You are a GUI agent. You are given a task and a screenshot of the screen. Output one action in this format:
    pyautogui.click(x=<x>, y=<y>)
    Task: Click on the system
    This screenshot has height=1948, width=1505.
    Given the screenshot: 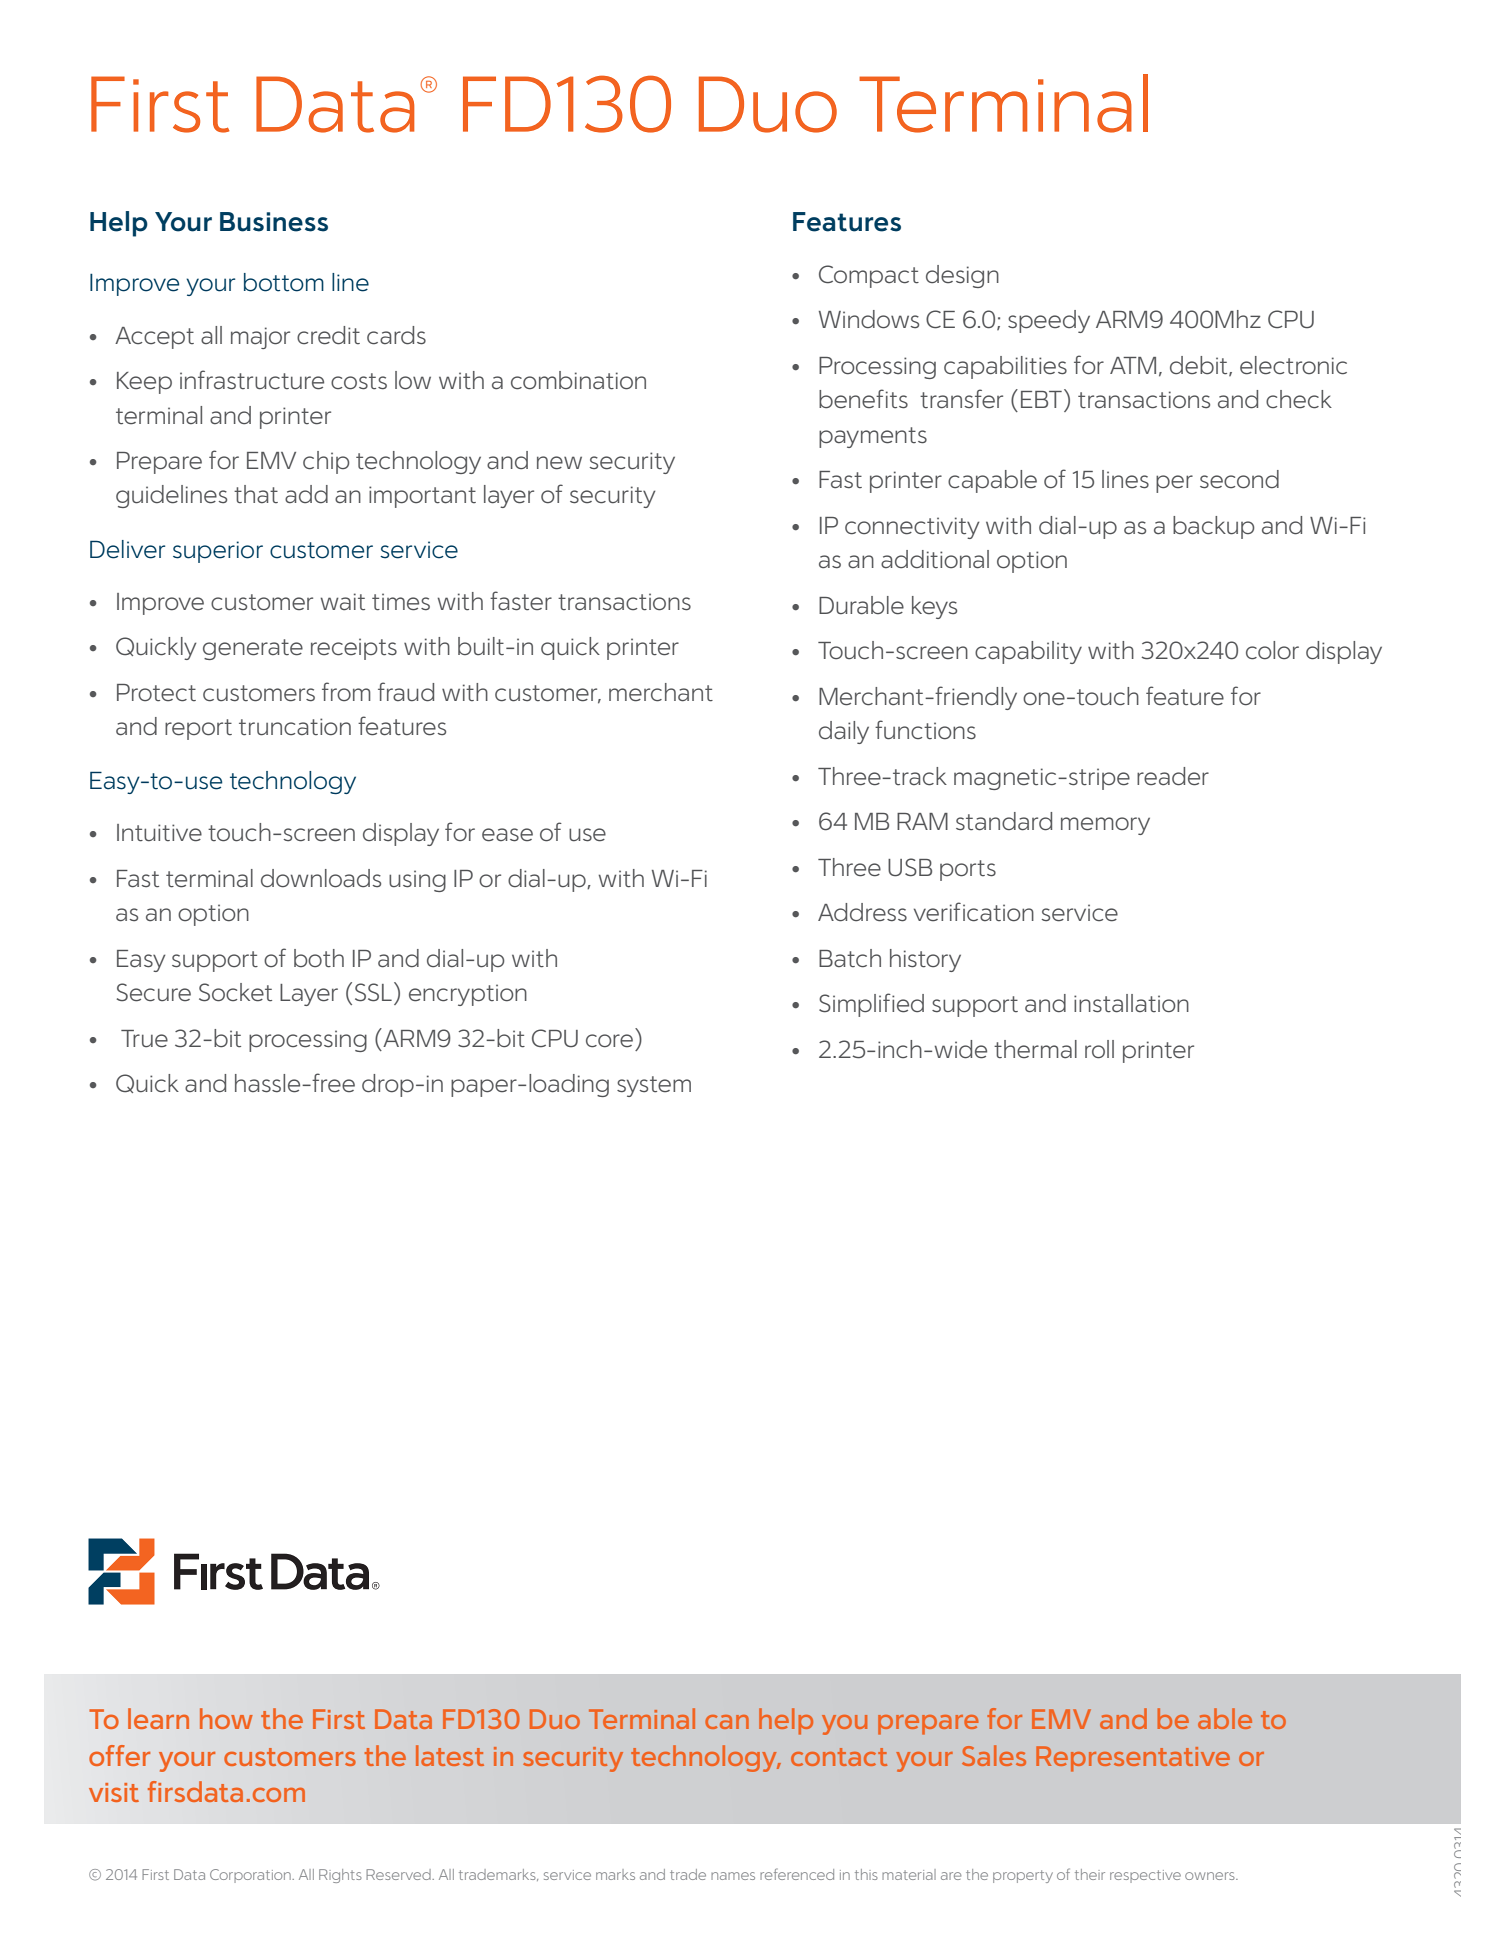 What is the action you would take?
    pyautogui.click(x=654, y=1086)
